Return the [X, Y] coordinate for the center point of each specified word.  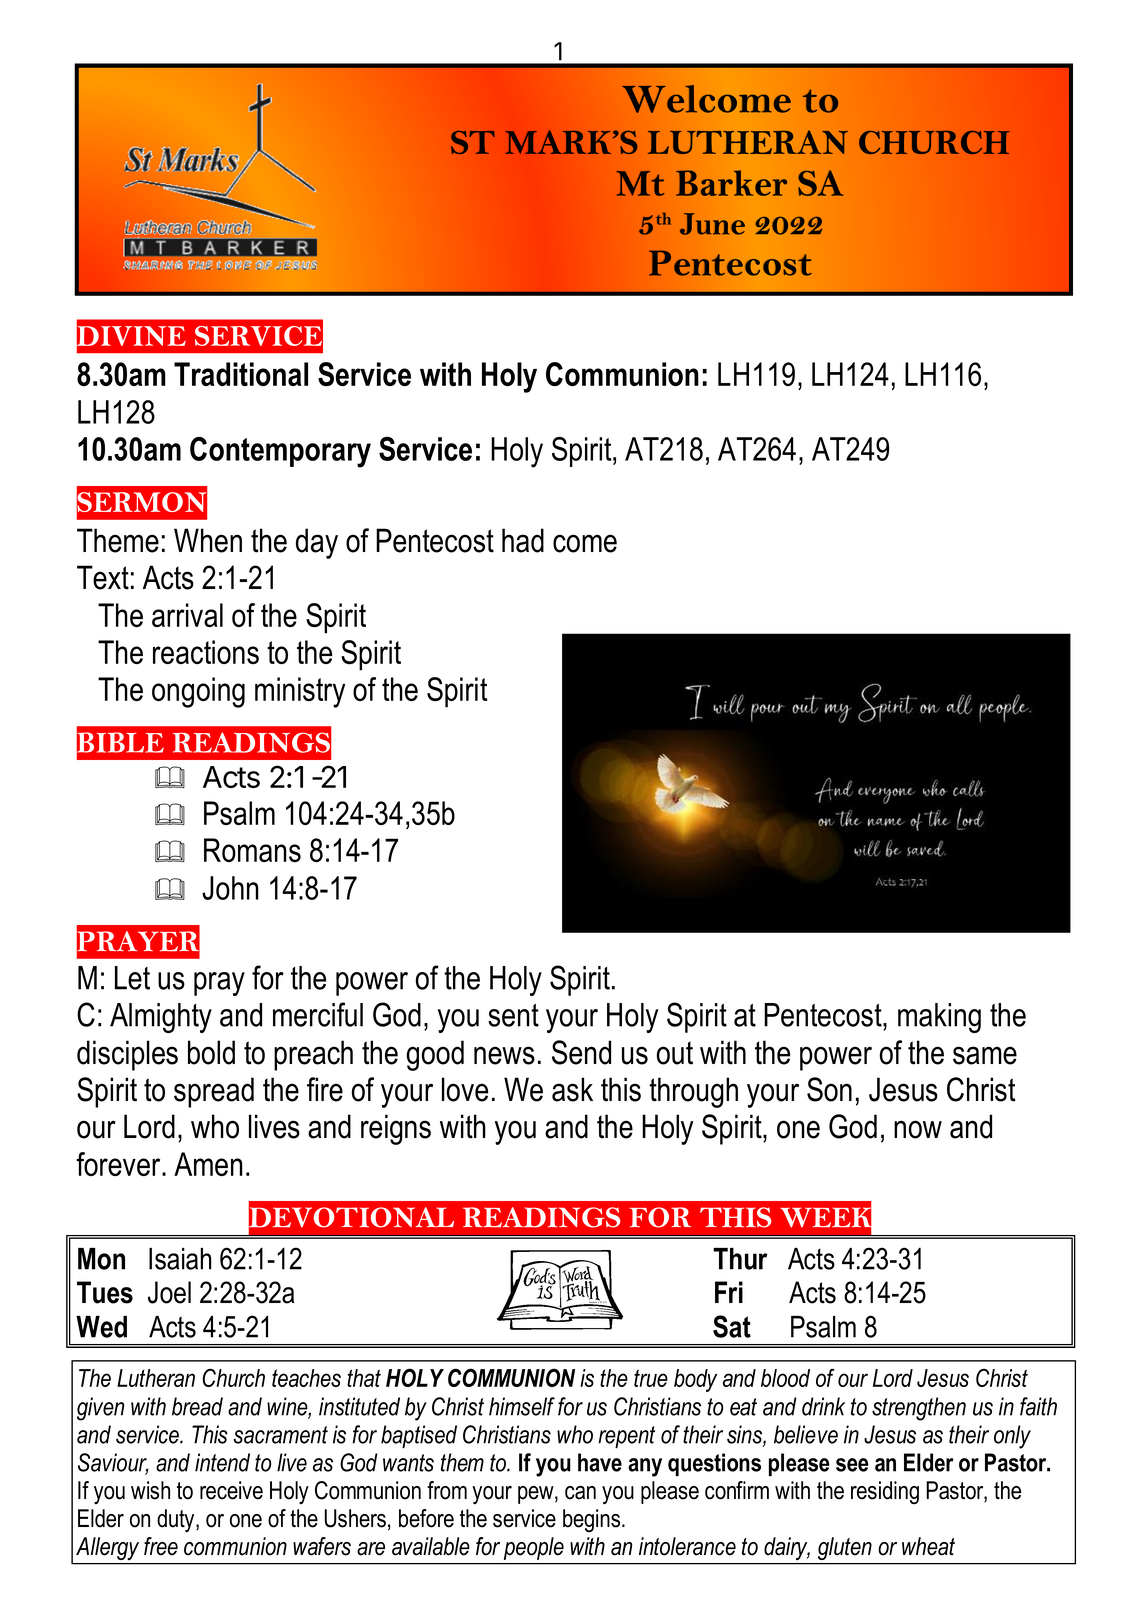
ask [572, 1089]
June [712, 224]
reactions [206, 652]
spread [214, 1092]
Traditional [241, 374]
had [523, 540]
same [985, 1055]
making [939, 1018]
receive [231, 1490]
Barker [731, 183]
